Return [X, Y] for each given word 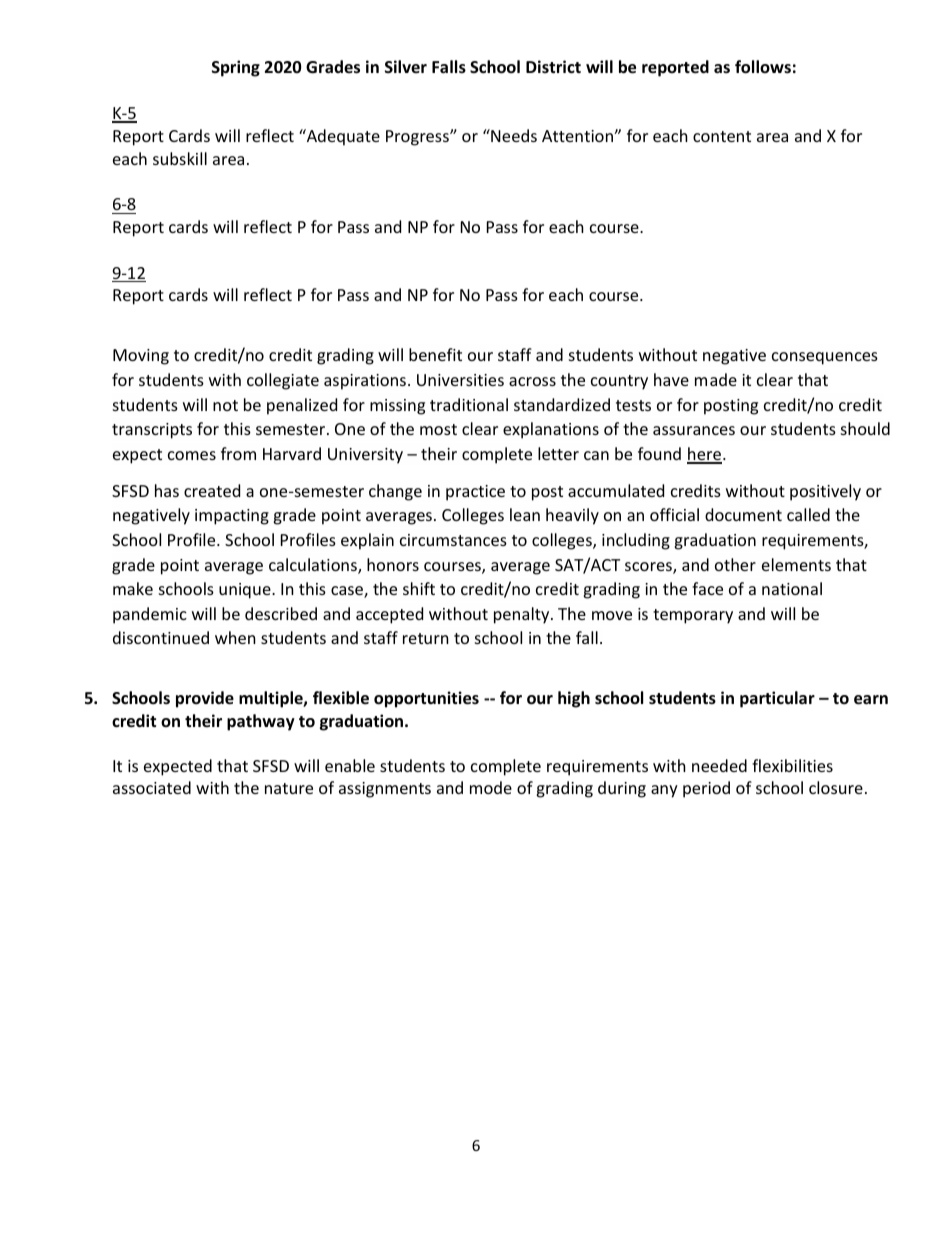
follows [763, 67]
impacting [232, 517]
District [553, 66]
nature [289, 788]
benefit [435, 354]
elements [796, 564]
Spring [236, 68]
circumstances [453, 540]
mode [491, 787]
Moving [141, 357]
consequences [825, 358]
